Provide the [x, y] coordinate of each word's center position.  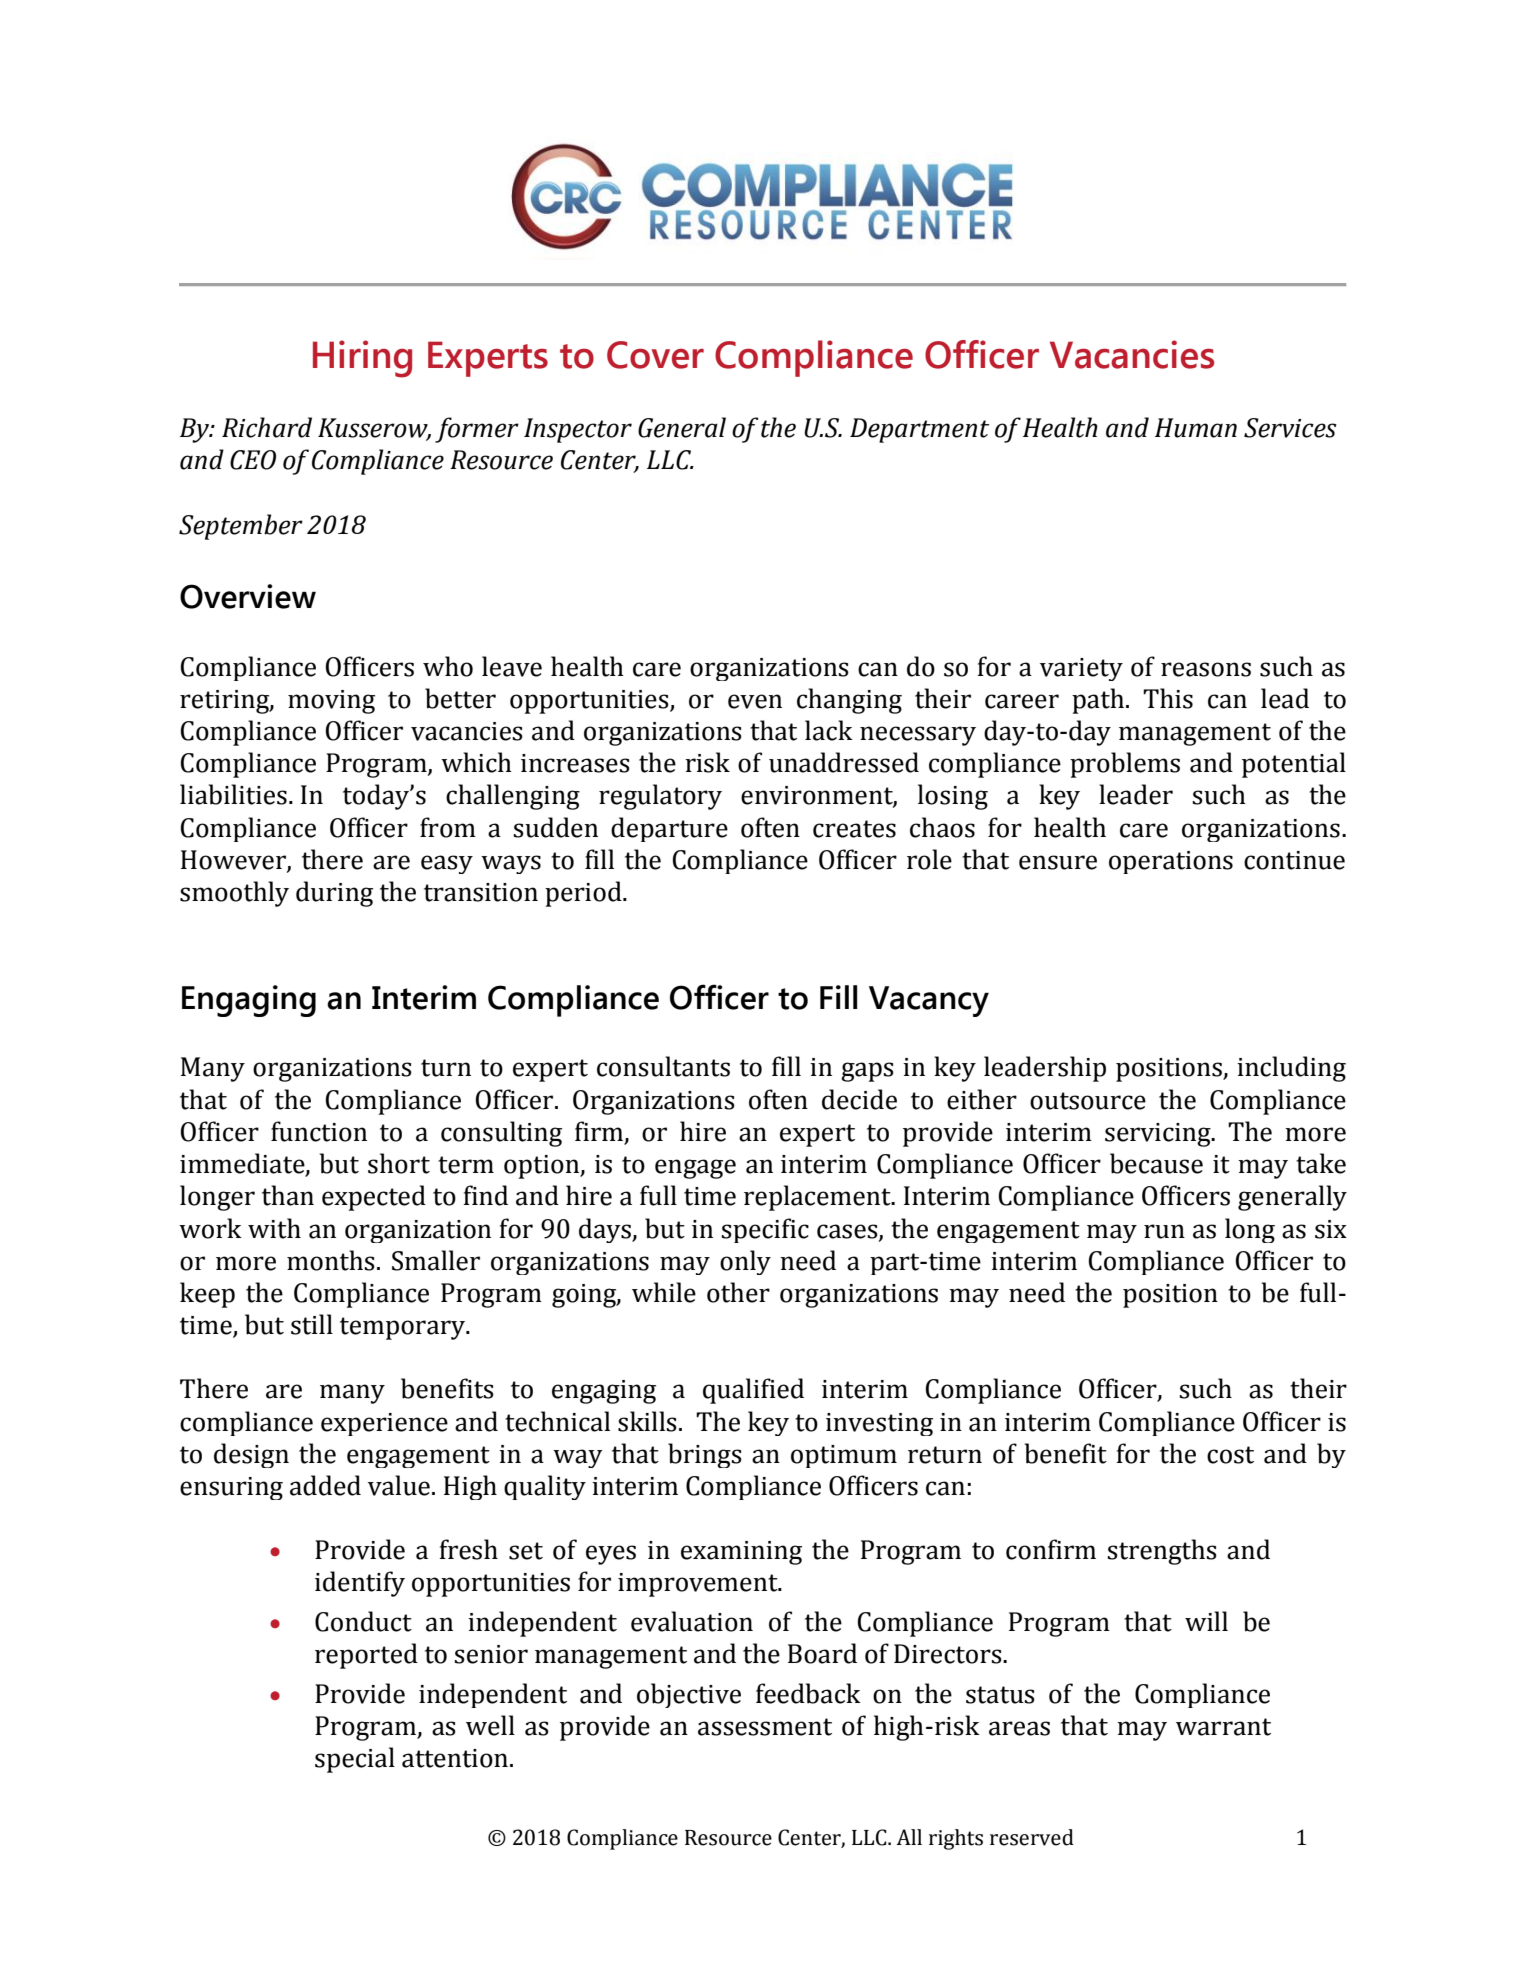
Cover [655, 355]
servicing [1159, 1135]
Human [1196, 428]
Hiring [362, 359]
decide [859, 1099]
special [355, 1760]
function [319, 1131]
